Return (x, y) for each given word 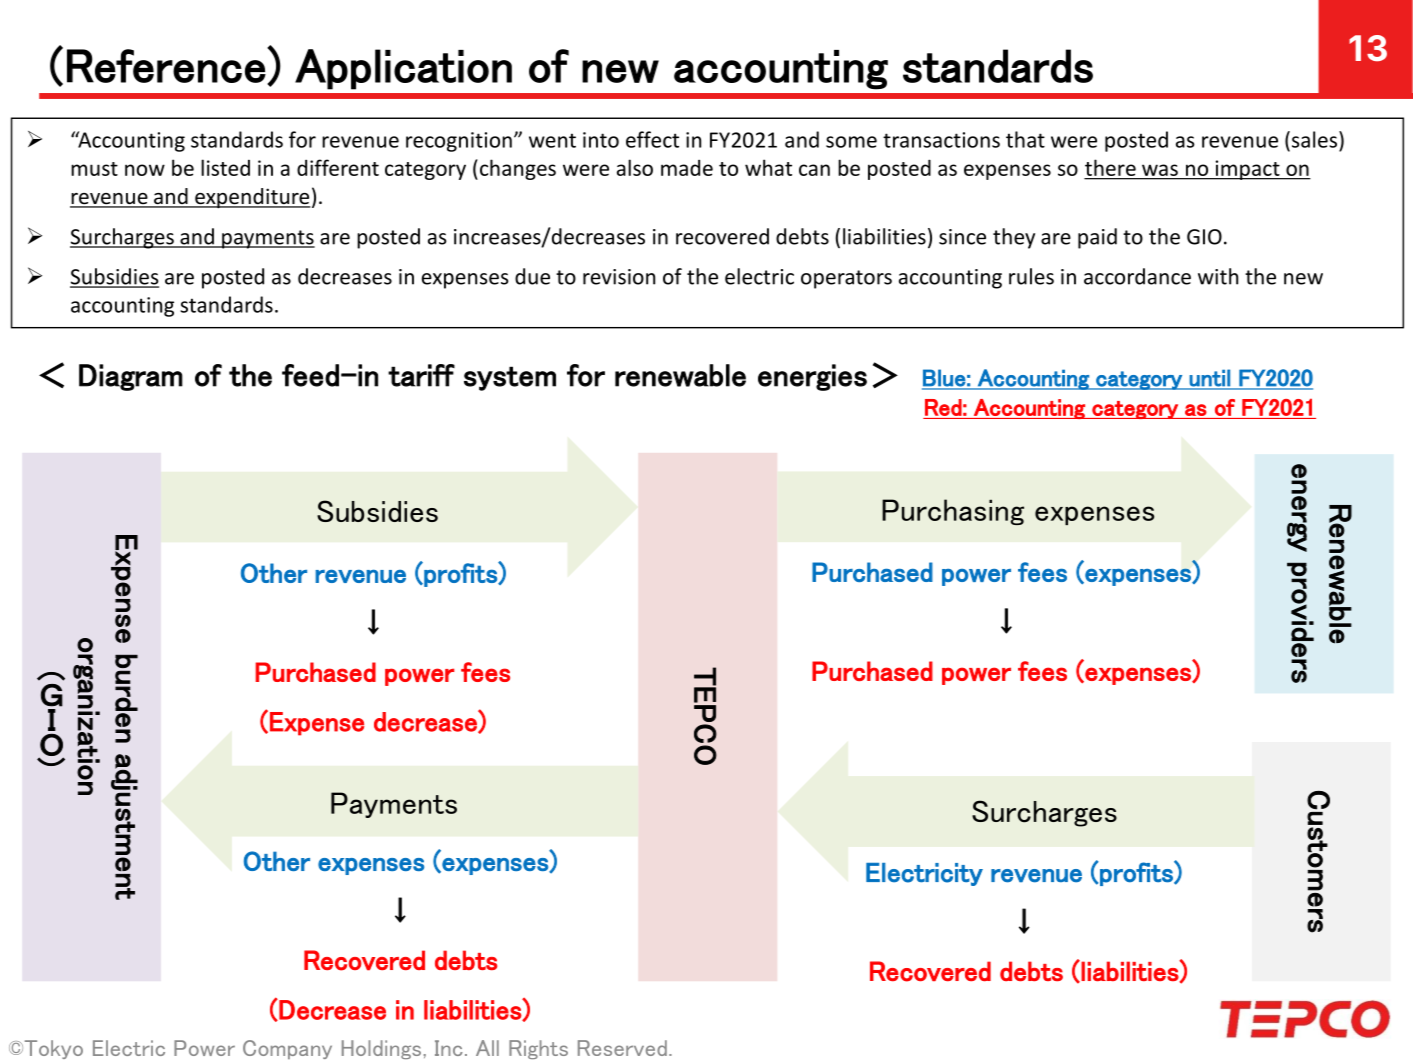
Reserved (622, 1048)
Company (287, 1049)
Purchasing (953, 512)
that (1025, 139)
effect (652, 139)
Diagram (131, 377)
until (1210, 378)
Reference (166, 66)
